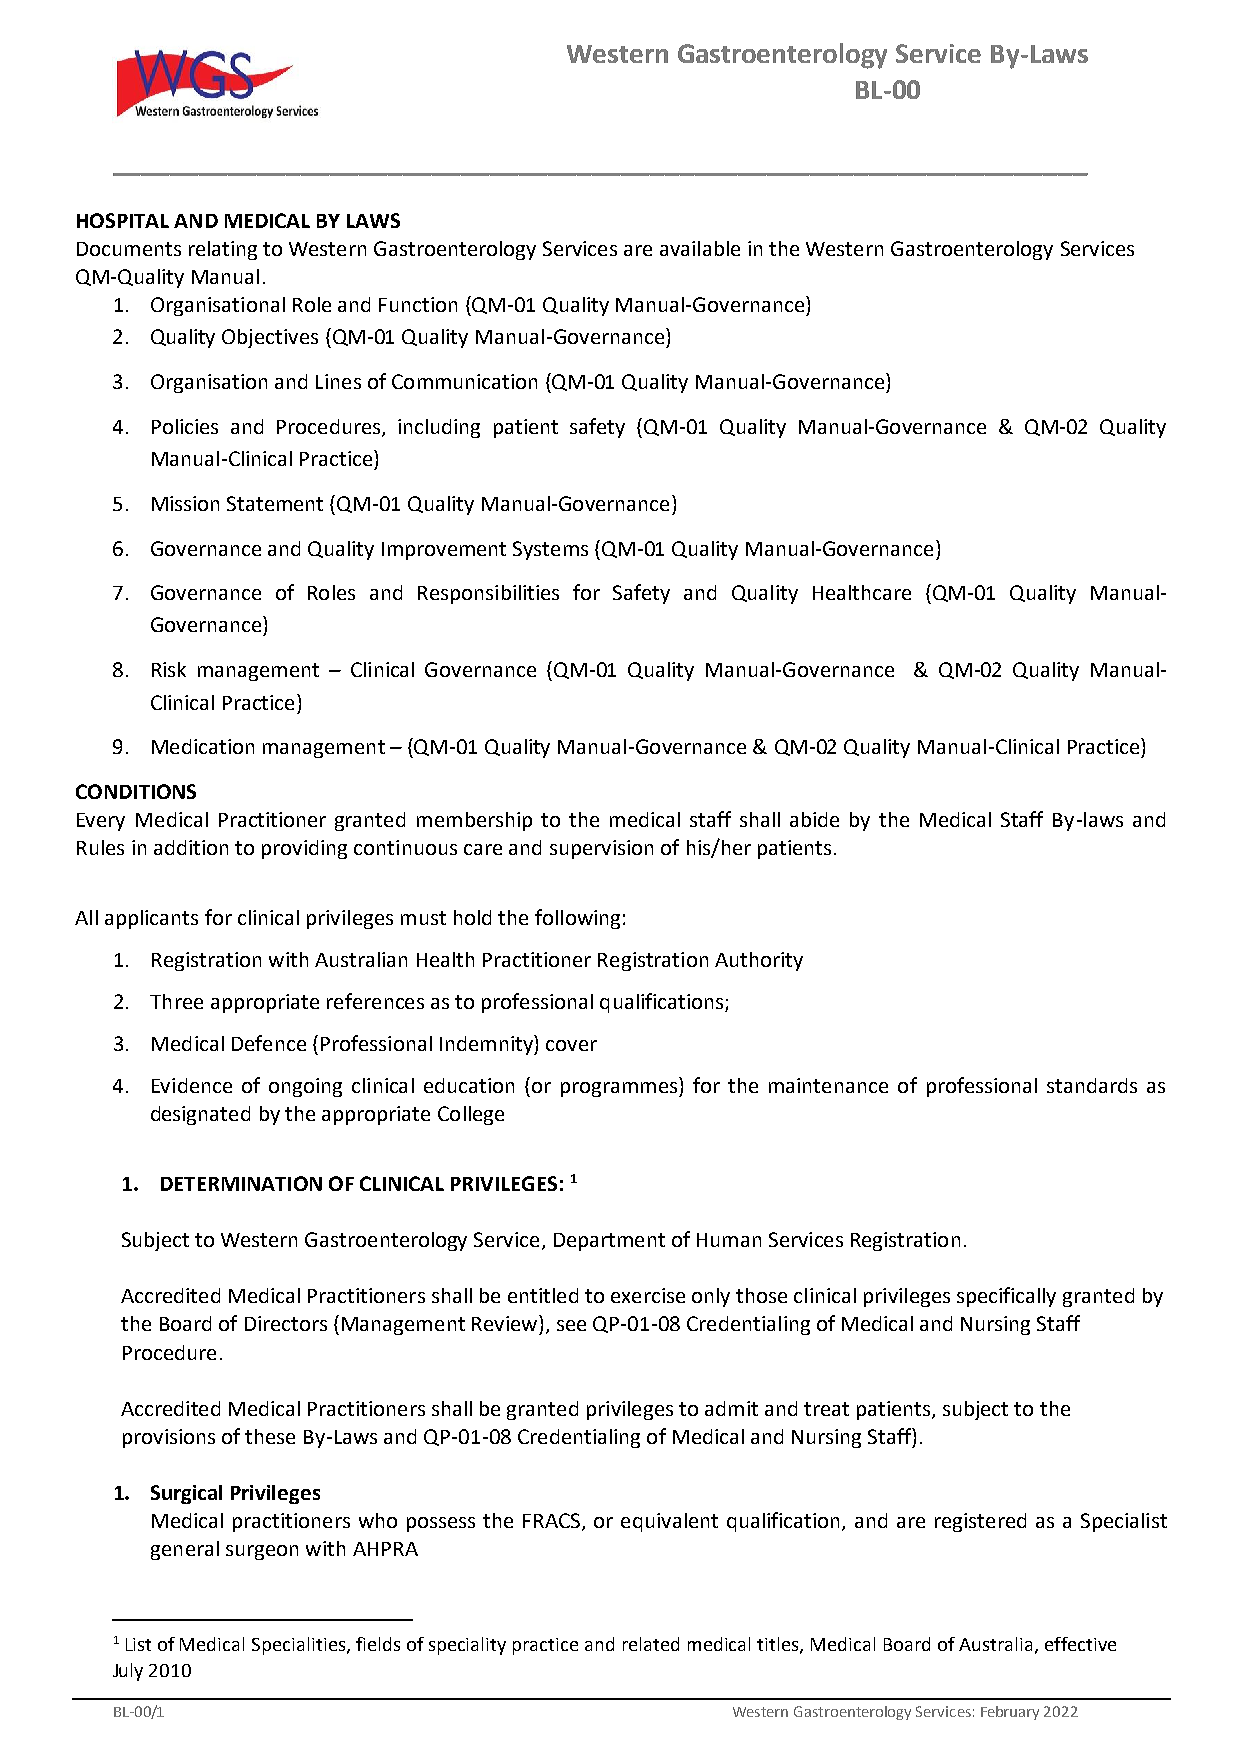 Image resolution: width=1242 pixels, height=1757 pixels. I want to click on related, so click(651, 1644).
